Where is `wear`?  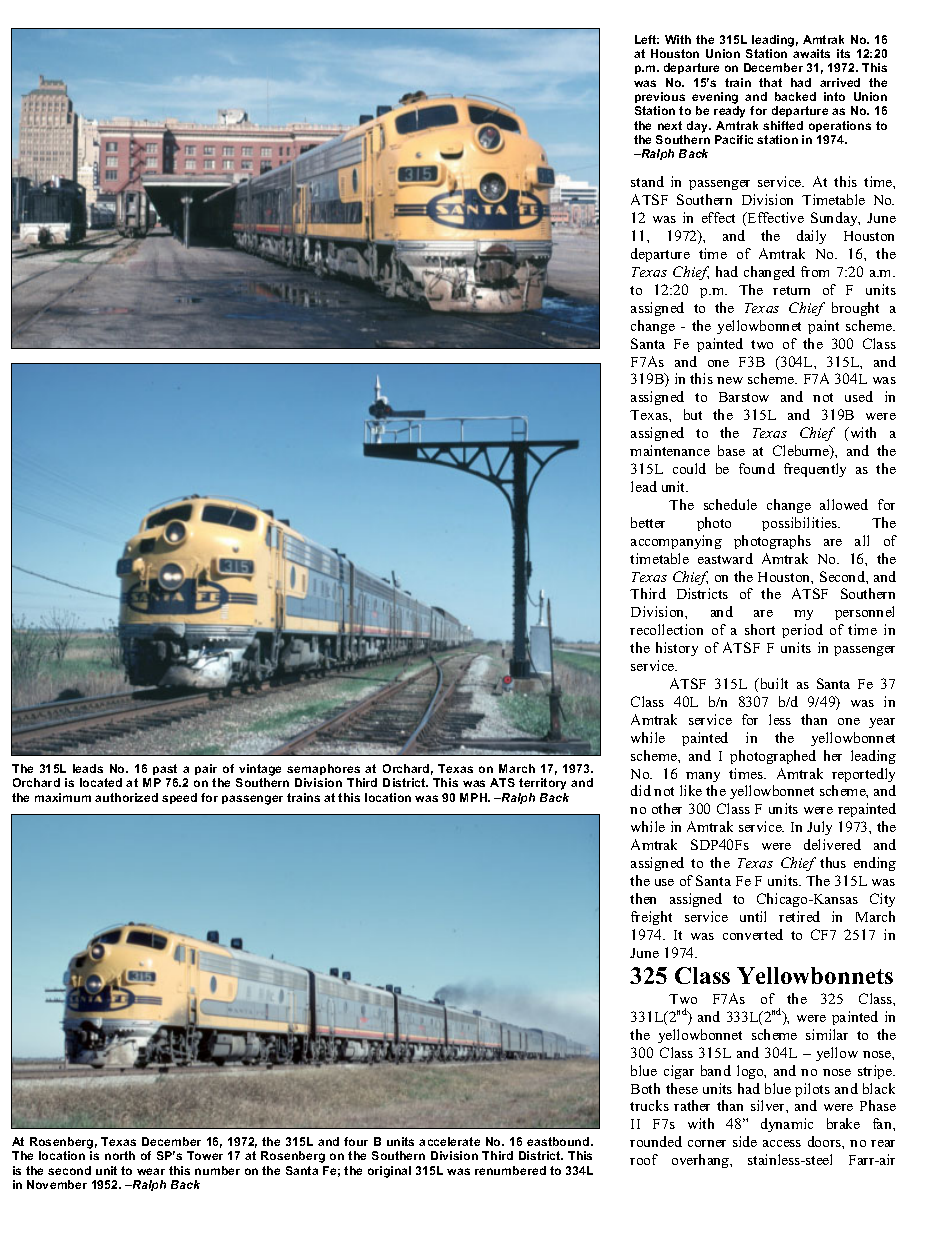
wear is located at coordinates (151, 1171).
